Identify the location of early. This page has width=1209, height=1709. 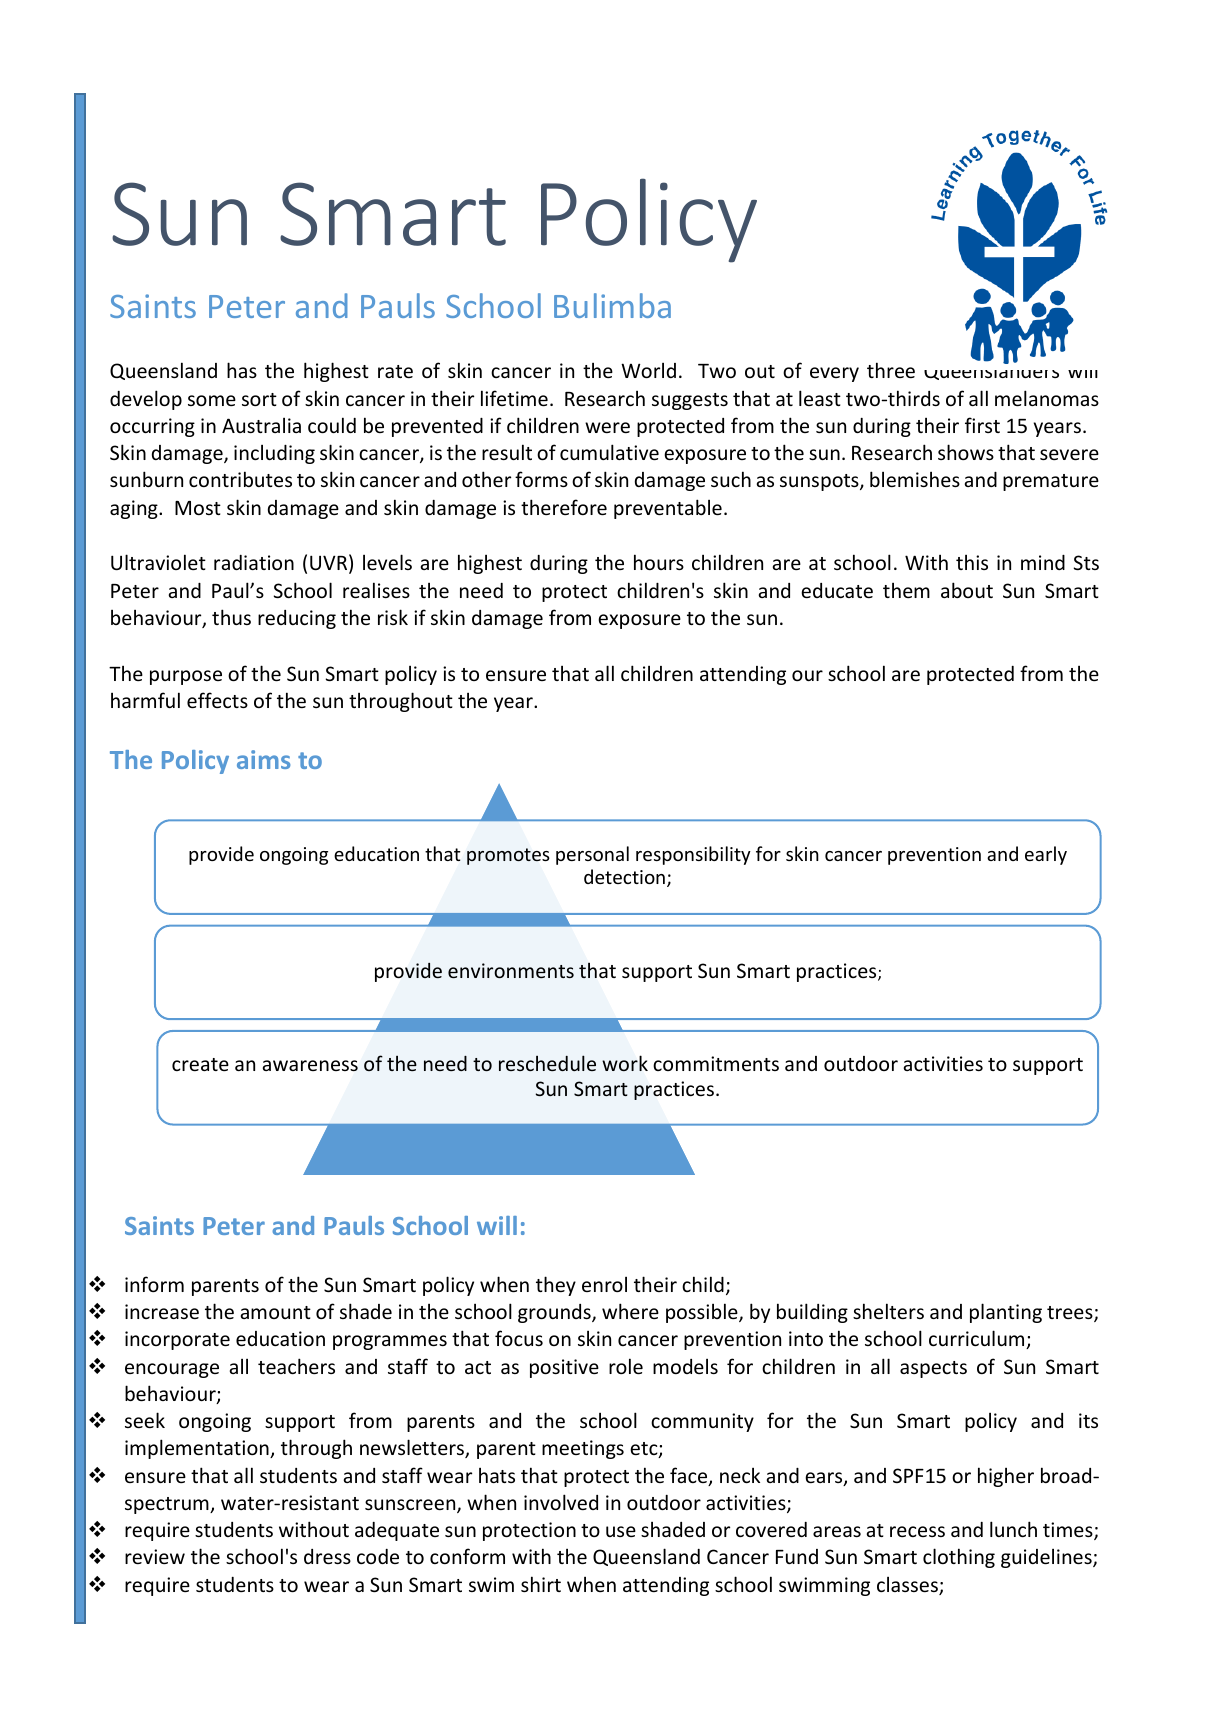
(1046, 855).
